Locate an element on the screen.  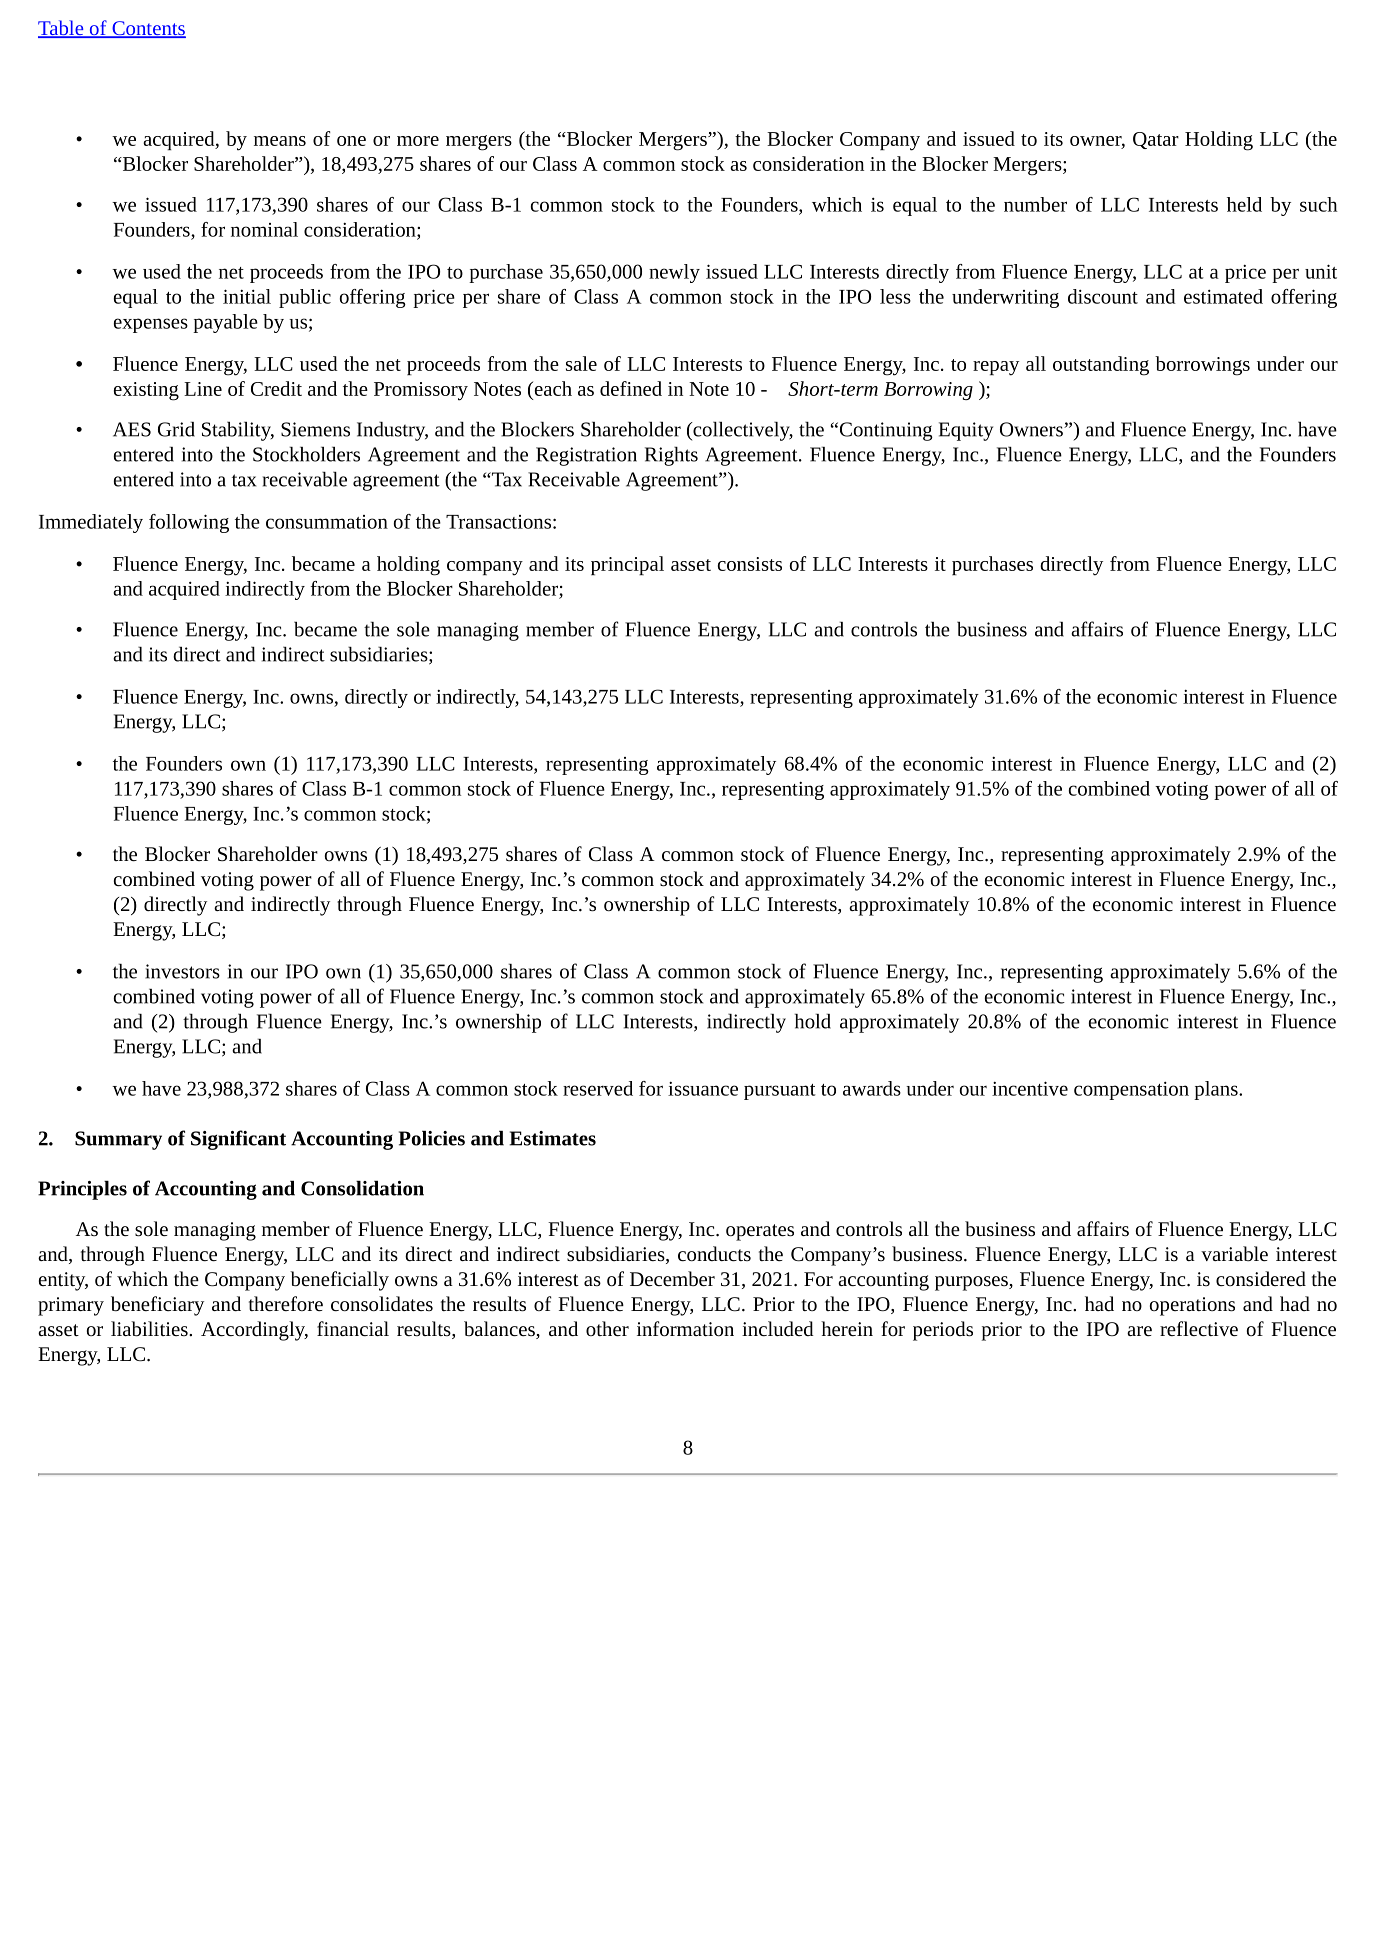
more is located at coordinates (418, 141).
